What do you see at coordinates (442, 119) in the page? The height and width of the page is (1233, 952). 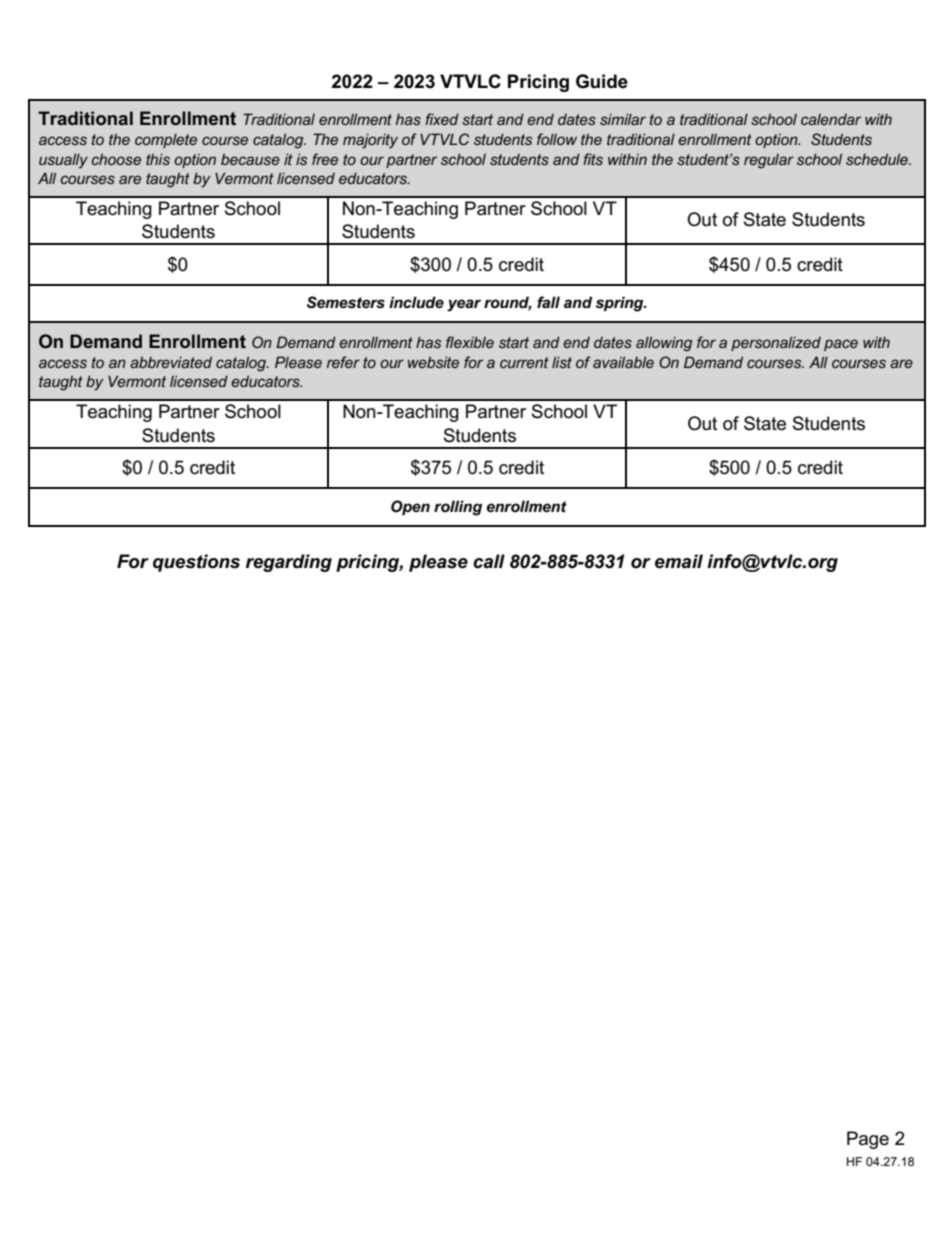 I see `fixed` at bounding box center [442, 119].
